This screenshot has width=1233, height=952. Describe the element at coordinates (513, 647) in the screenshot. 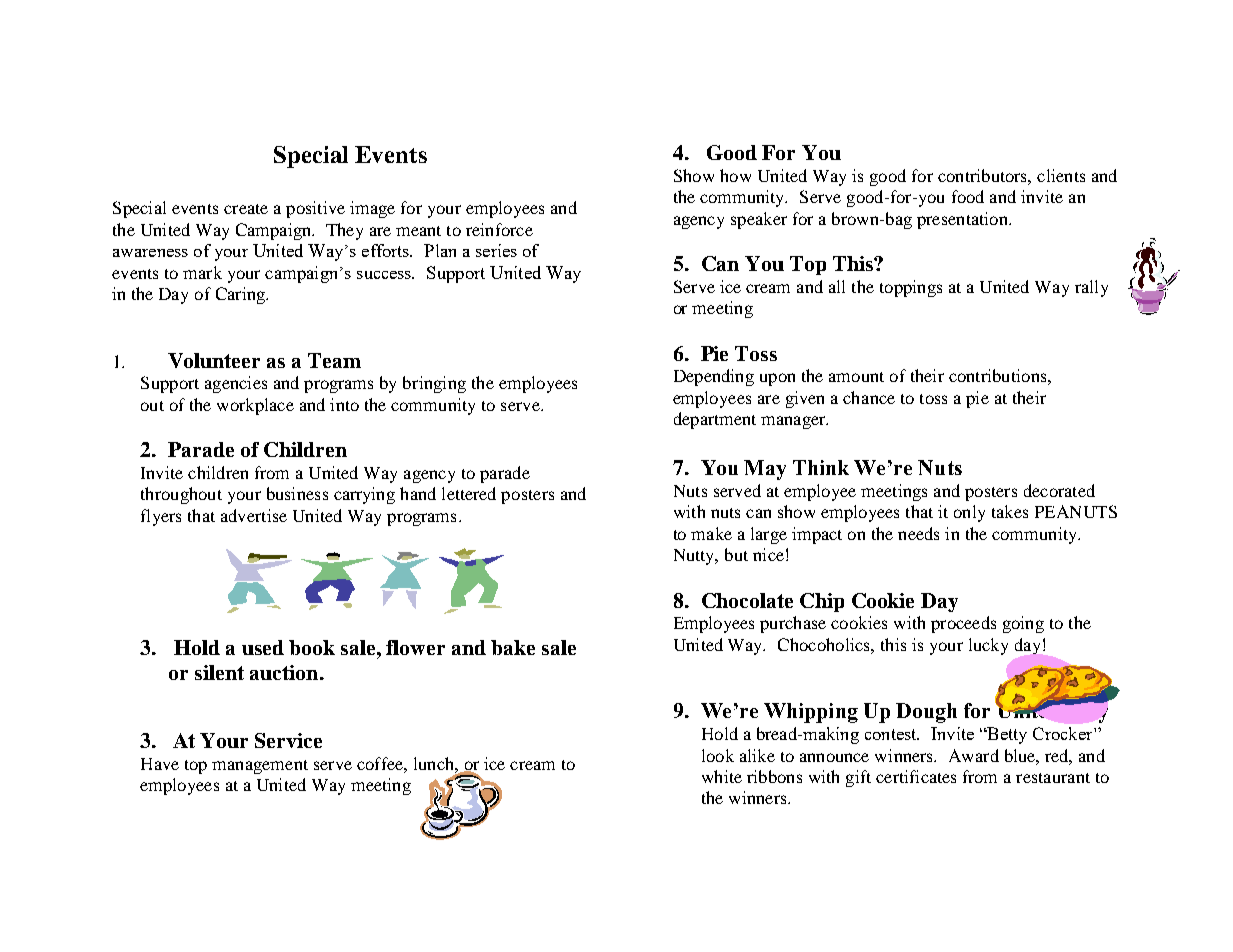

I see `bake` at that location.
